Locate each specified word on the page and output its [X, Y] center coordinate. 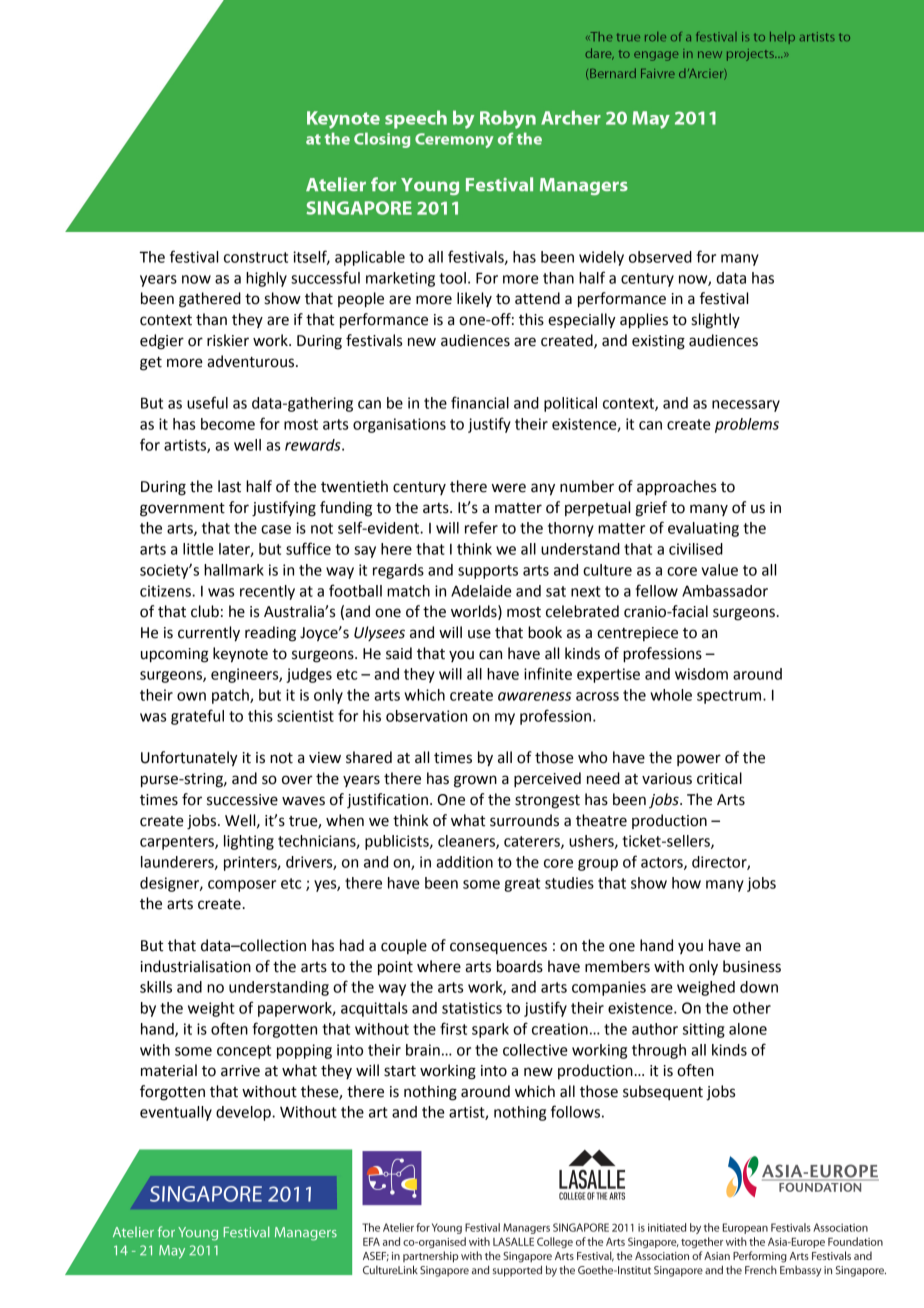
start [400, 1071]
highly [266, 279]
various [667, 779]
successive [242, 800]
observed [660, 257]
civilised [696, 549]
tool [452, 278]
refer [481, 527]
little [198, 549]
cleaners [467, 842]
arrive [240, 1071]
